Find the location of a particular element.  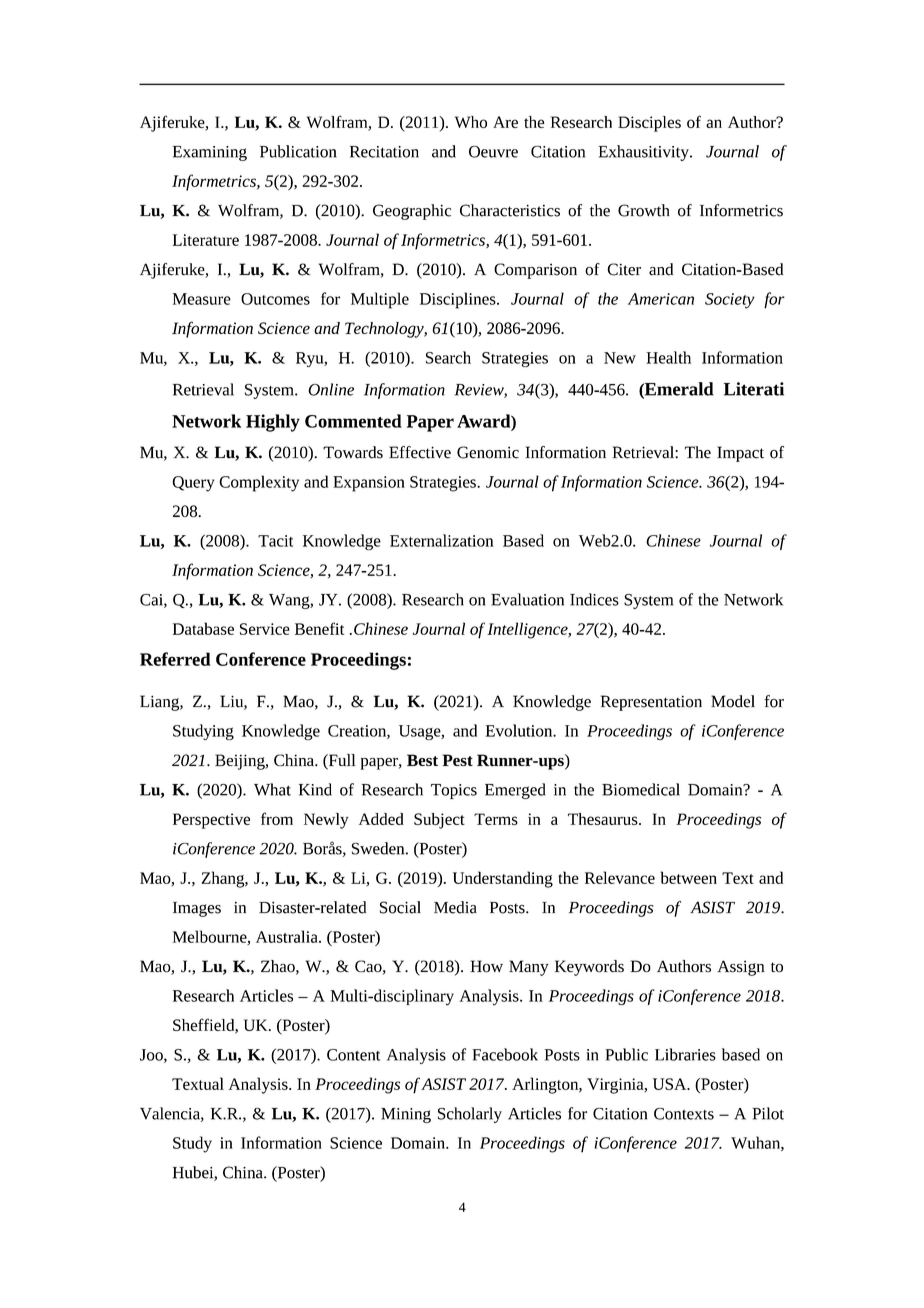

Literature is located at coordinates (205, 240).
